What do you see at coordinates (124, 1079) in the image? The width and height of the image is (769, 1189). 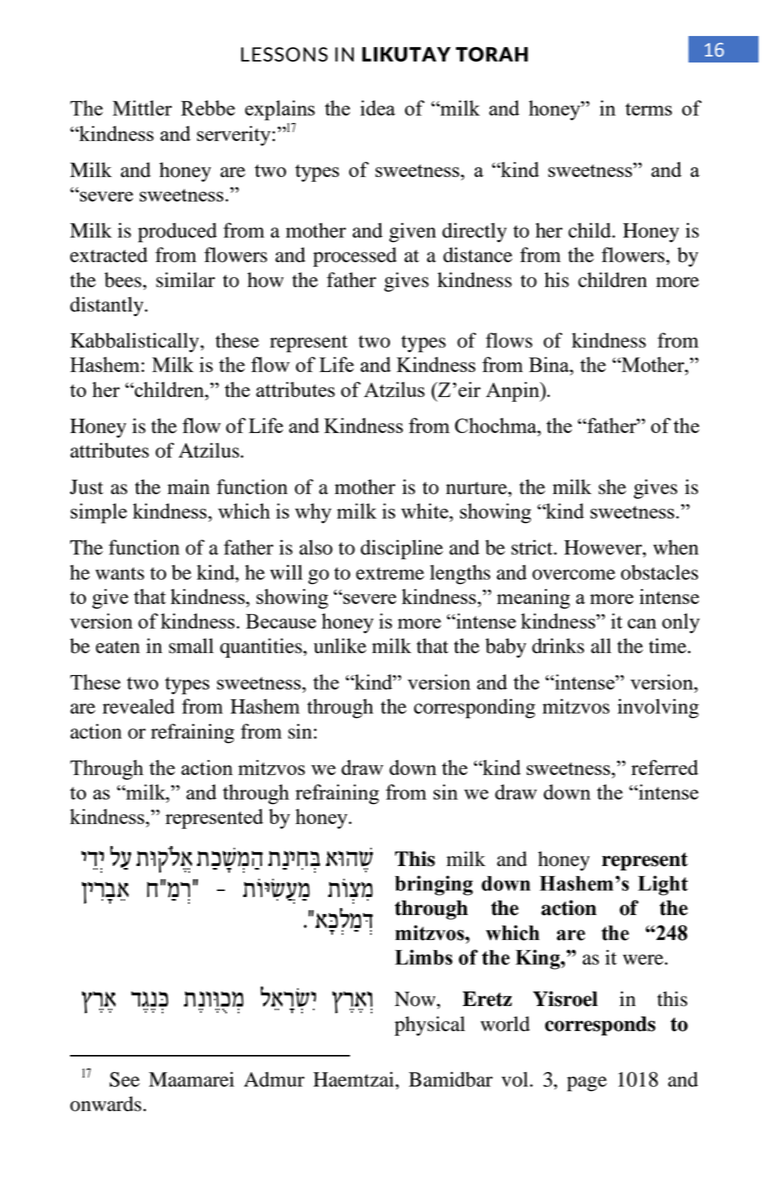 I see `See` at bounding box center [124, 1079].
